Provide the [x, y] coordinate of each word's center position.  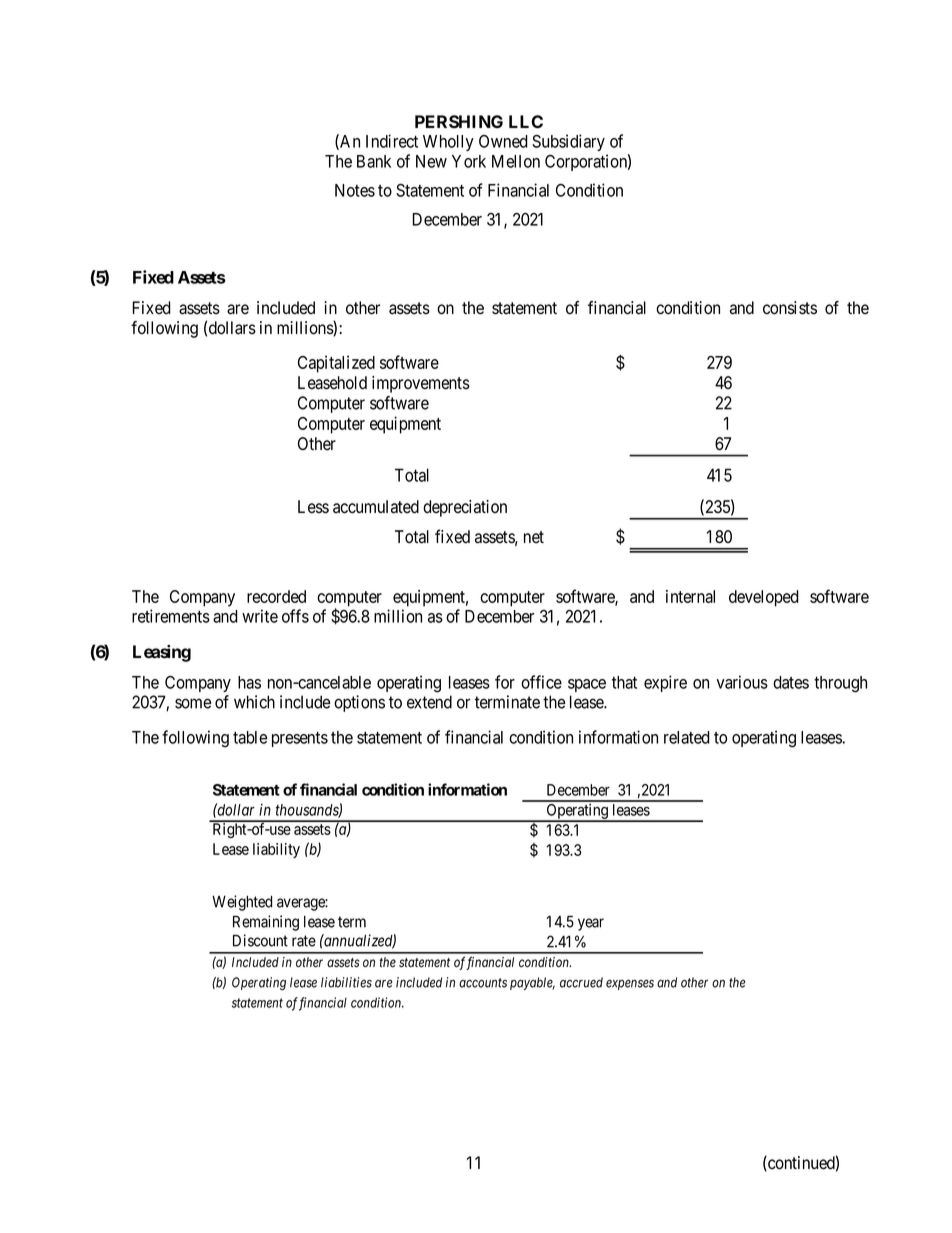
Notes [355, 190]
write [260, 616]
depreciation [465, 508]
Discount [260, 940]
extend [429, 702]
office [541, 682]
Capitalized [336, 364]
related [687, 737]
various [742, 682]
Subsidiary [568, 142]
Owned [503, 141]
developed [764, 598]
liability [276, 850]
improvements [421, 384]
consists [790, 308]
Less [313, 507]
